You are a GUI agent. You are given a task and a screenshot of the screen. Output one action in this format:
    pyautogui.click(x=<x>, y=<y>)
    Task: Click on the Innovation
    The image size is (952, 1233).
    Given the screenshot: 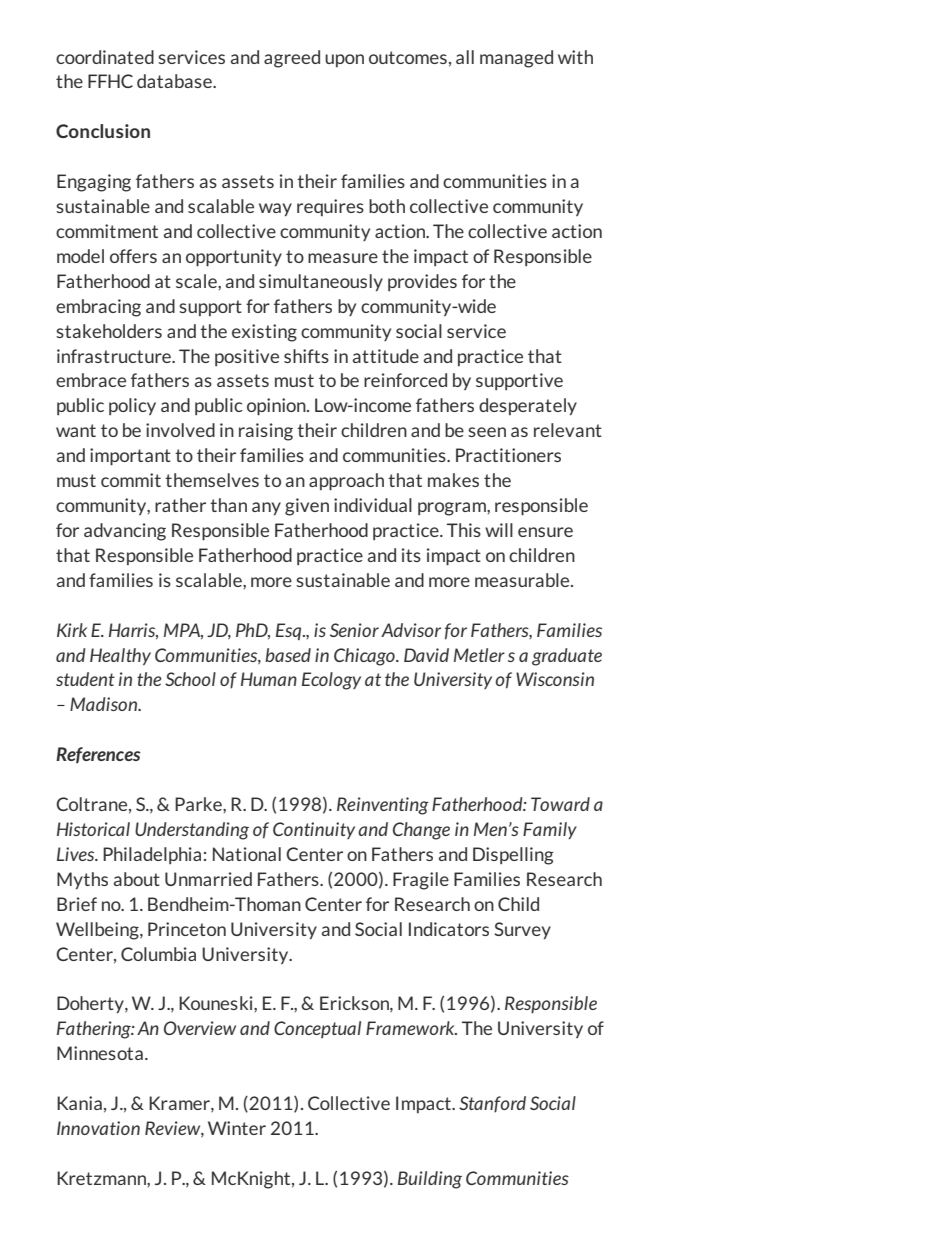 What is the action you would take?
    pyautogui.click(x=98, y=1128)
